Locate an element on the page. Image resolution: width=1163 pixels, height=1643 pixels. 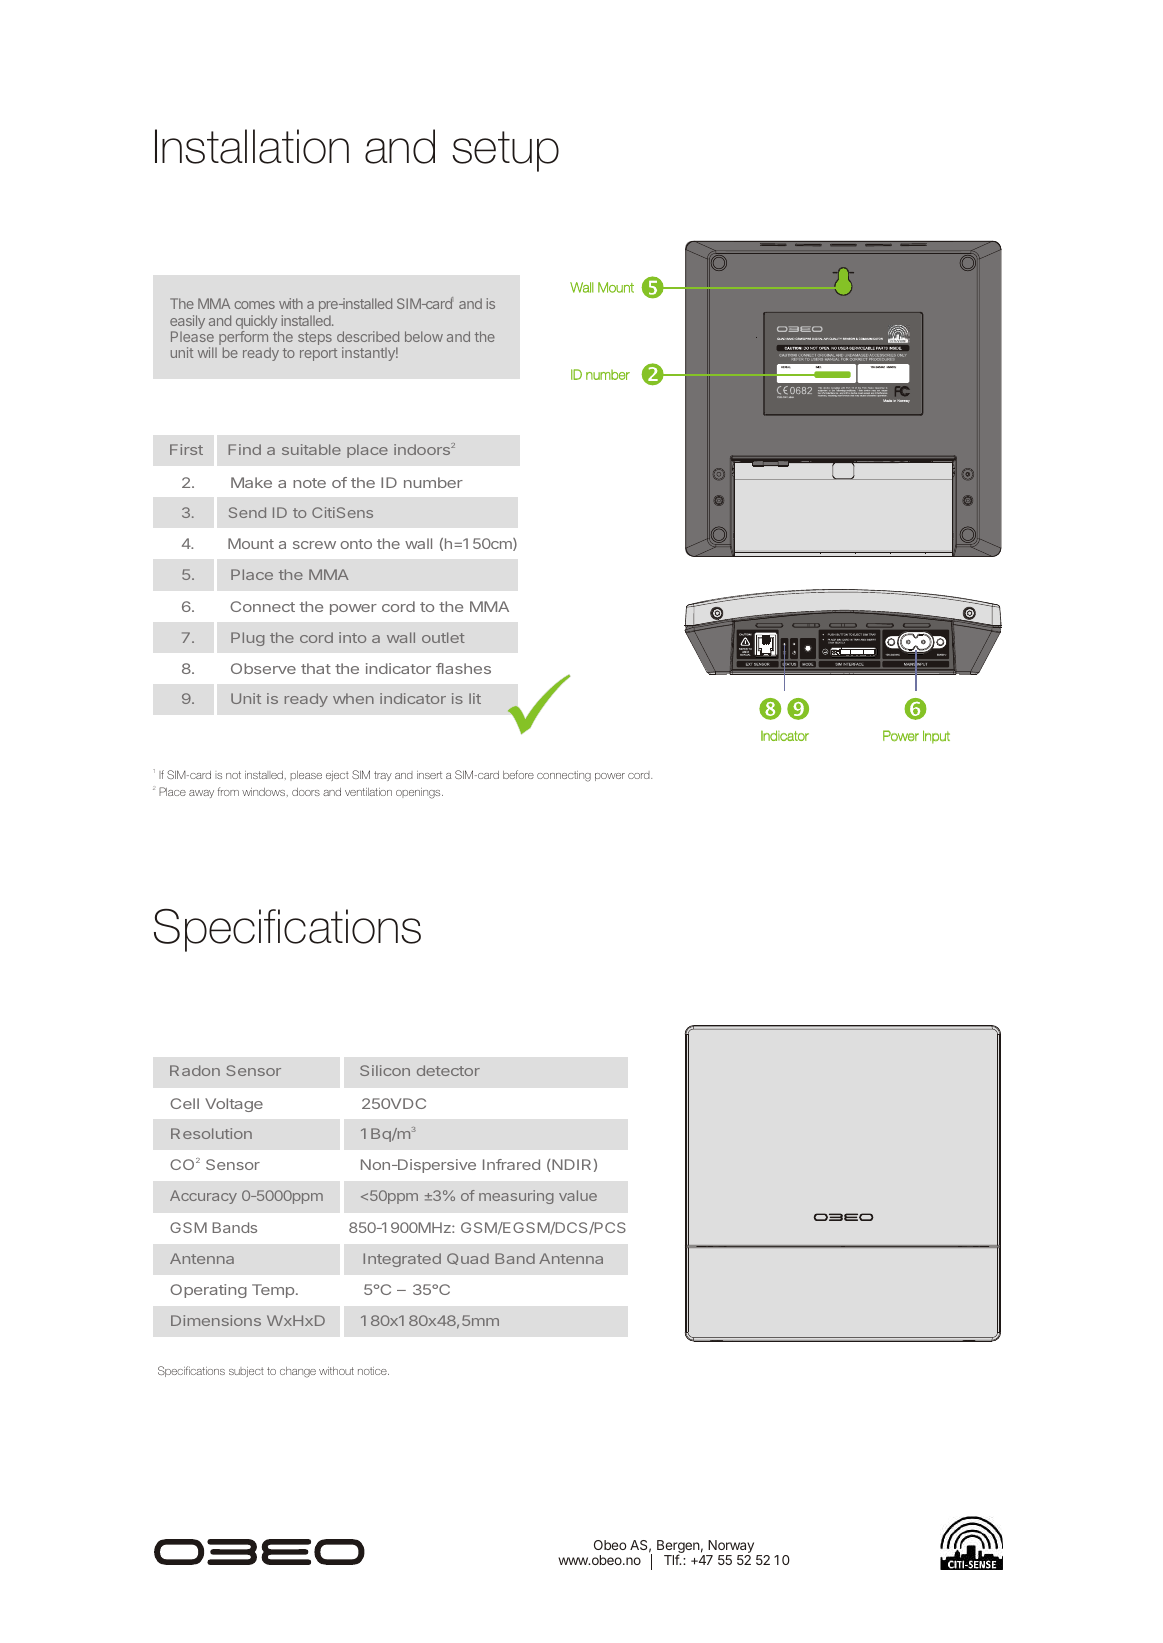
change is located at coordinates (298, 1372).
